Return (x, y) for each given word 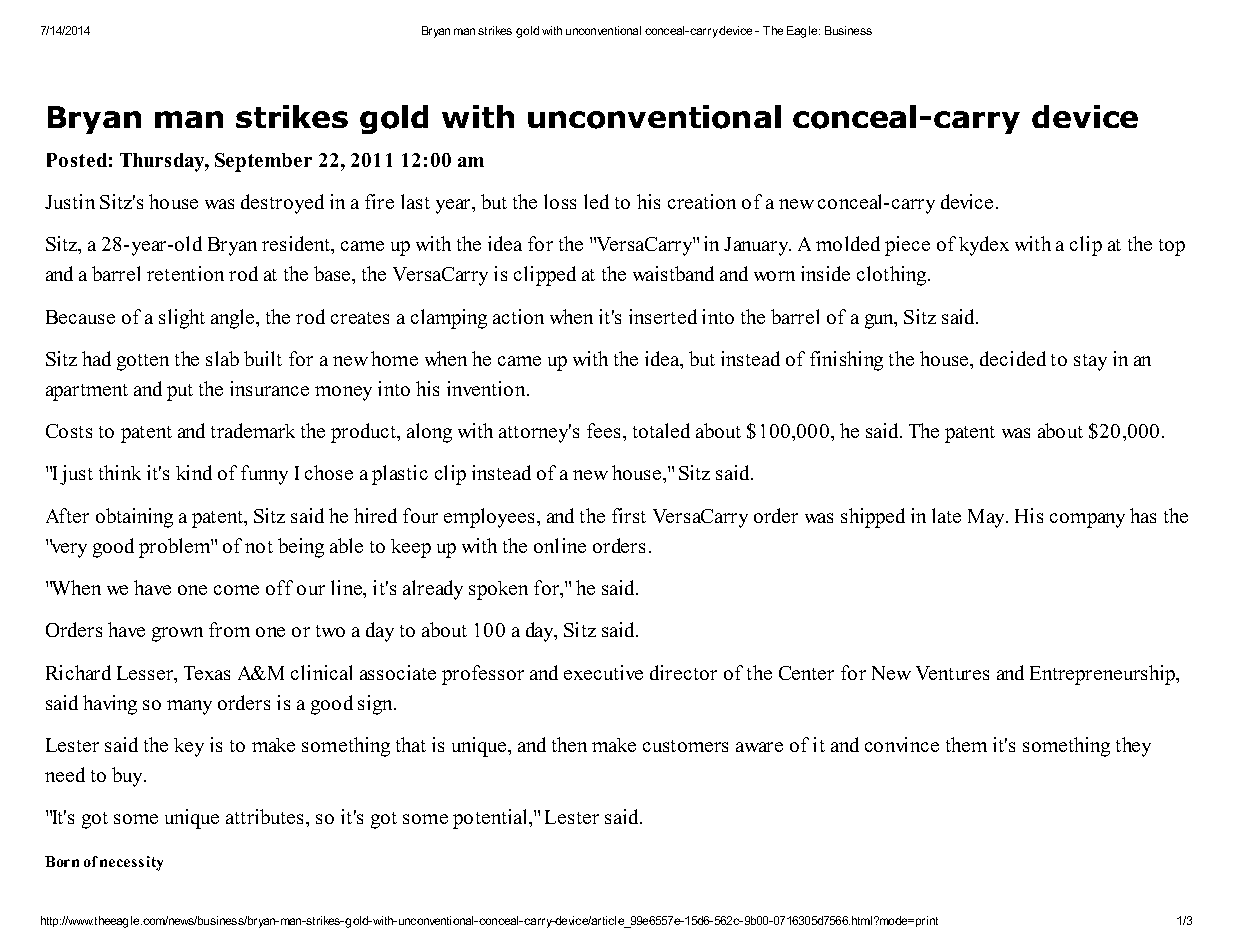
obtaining (134, 518)
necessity (131, 863)
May (988, 518)
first (629, 515)
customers (685, 746)
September (263, 162)
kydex (984, 246)
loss (560, 201)
